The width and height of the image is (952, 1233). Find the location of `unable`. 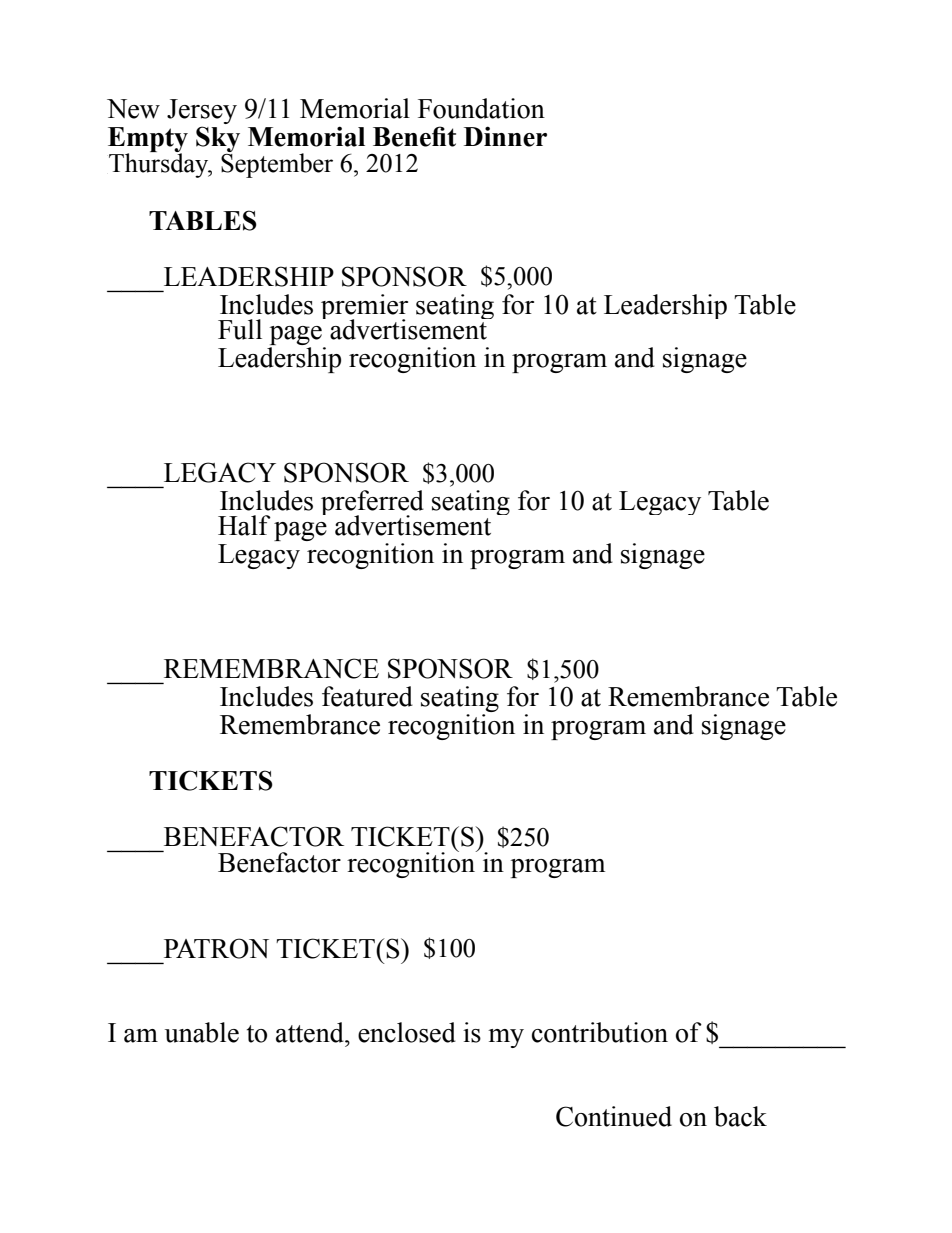

unable is located at coordinates (202, 1032).
